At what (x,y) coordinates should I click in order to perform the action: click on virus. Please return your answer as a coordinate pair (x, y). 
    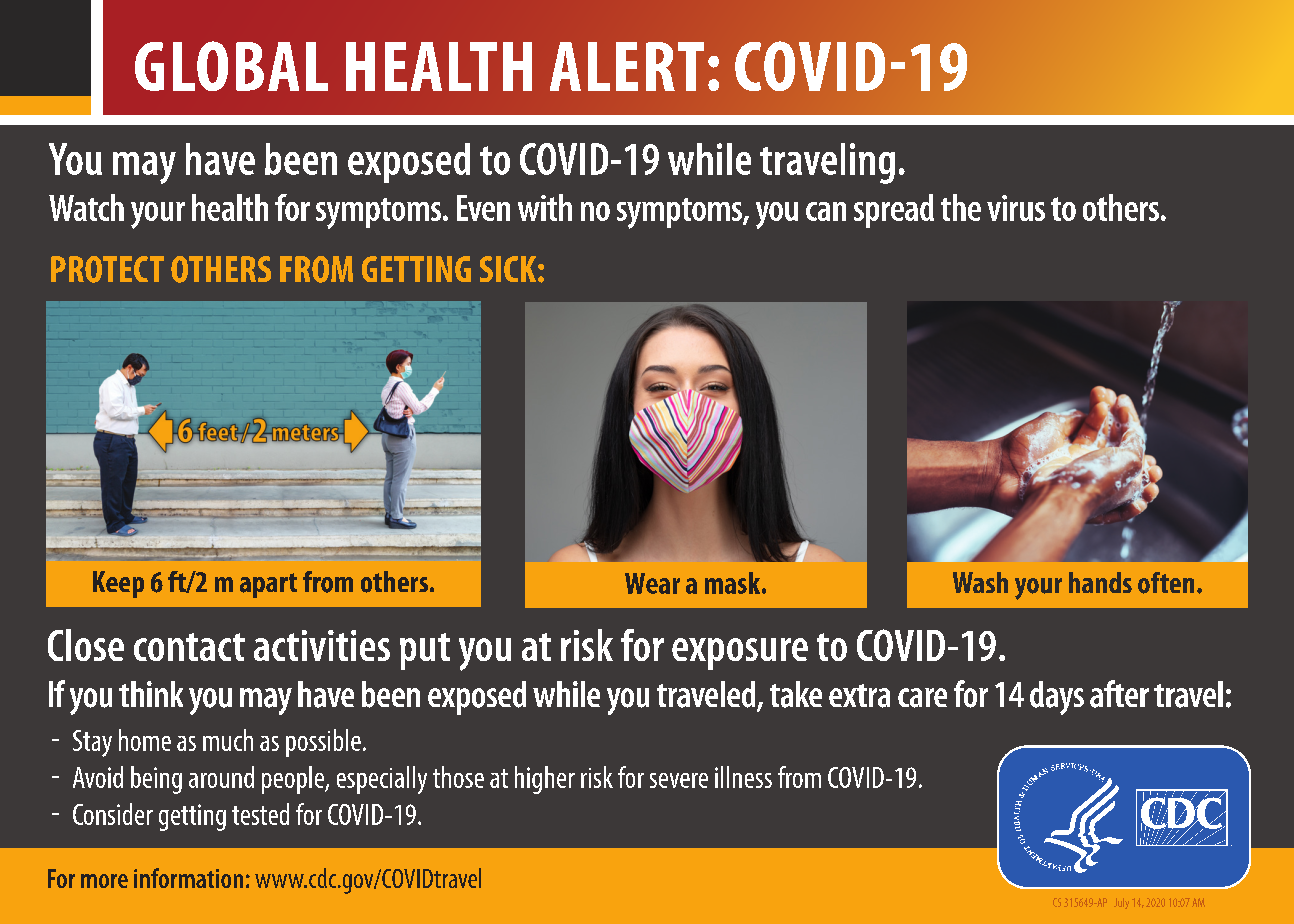
    Looking at the image, I should click on (1016, 208).
